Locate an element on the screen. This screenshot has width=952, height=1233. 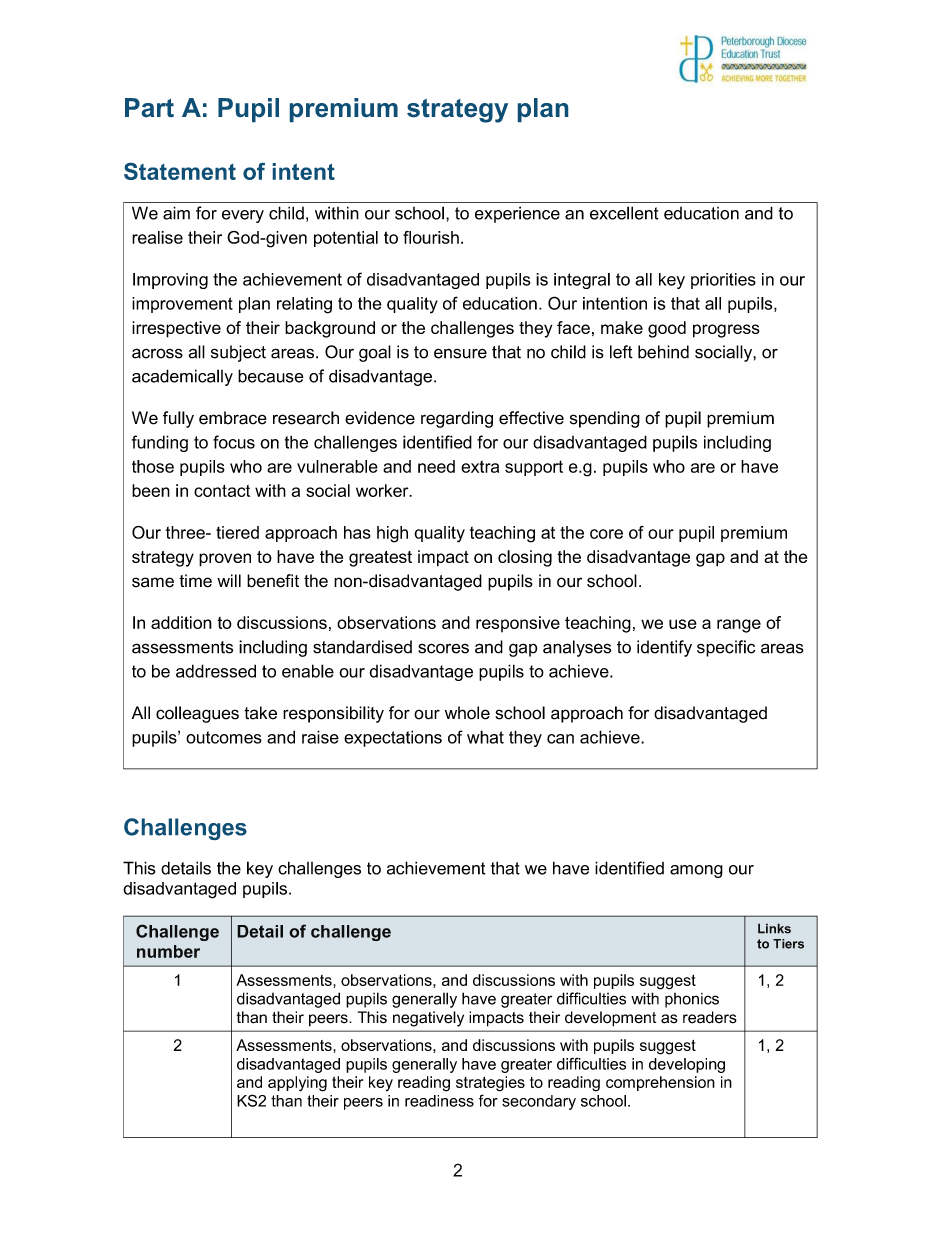
range is located at coordinates (739, 626).
